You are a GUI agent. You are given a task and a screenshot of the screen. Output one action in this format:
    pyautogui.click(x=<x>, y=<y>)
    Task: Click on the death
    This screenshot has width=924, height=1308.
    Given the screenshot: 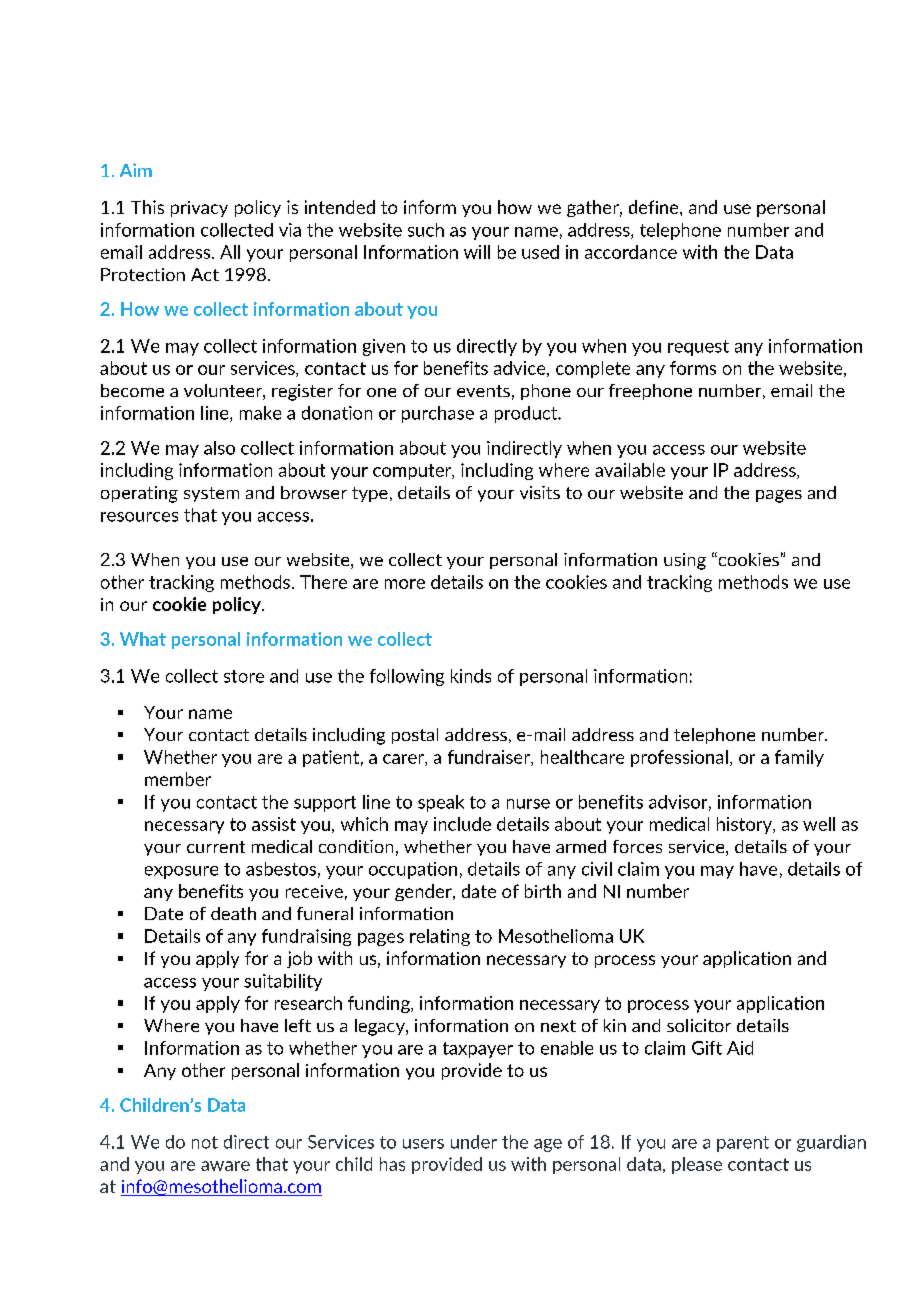 What is the action you would take?
    pyautogui.click(x=233, y=913)
